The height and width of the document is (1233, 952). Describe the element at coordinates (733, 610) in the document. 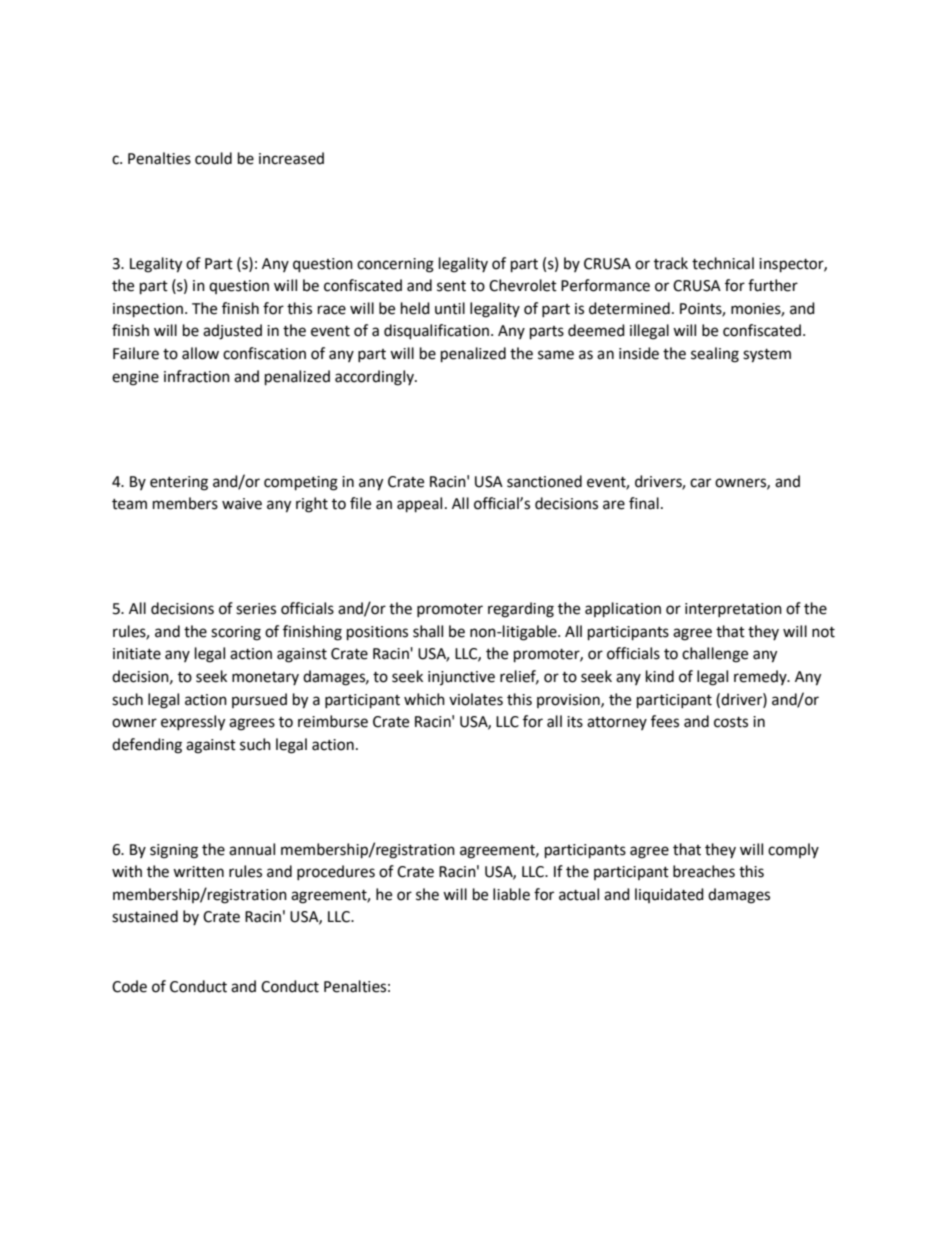

I see `interpretation` at that location.
